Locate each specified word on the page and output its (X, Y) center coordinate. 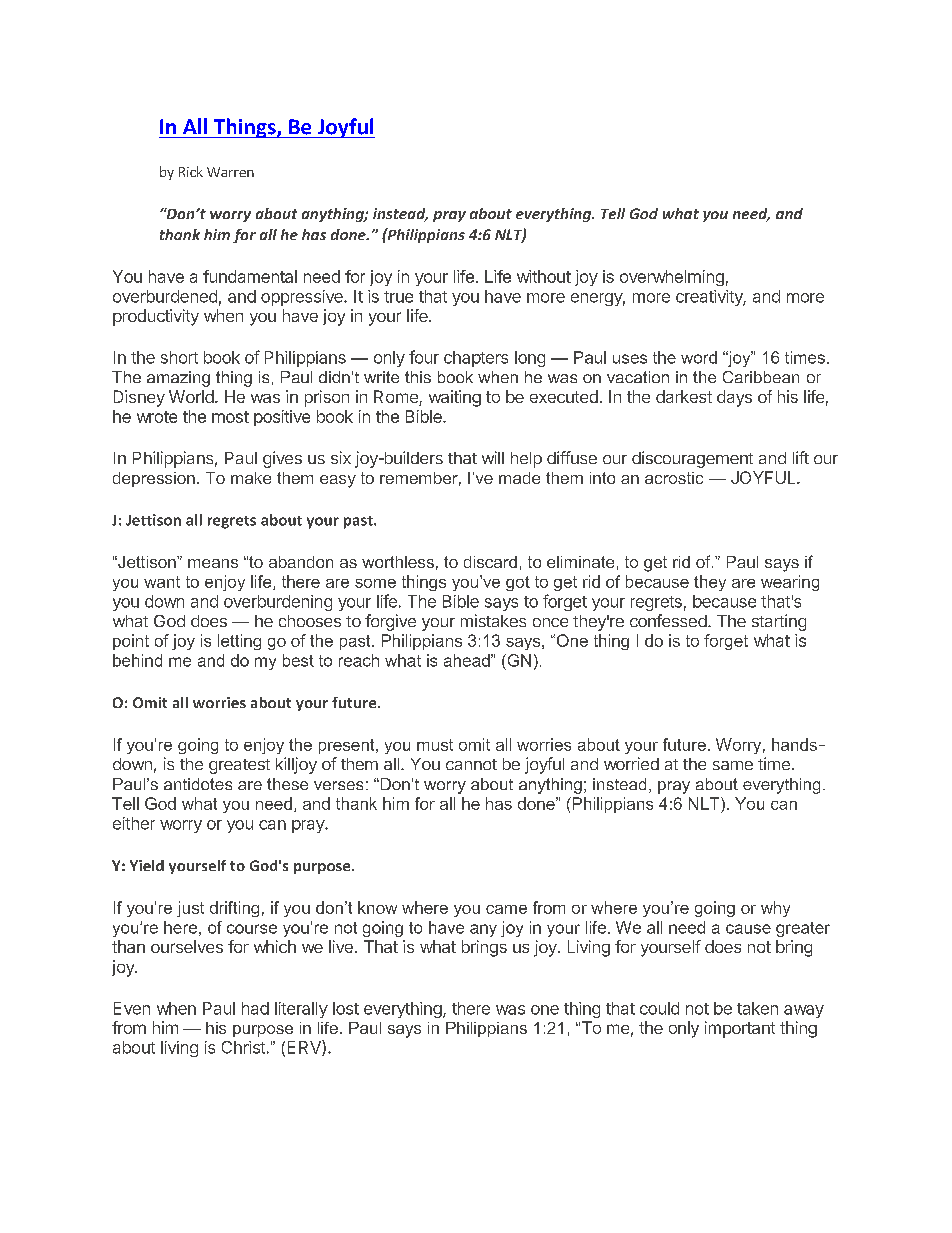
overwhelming (672, 278)
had (255, 1008)
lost (346, 1008)
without (544, 276)
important (740, 1029)
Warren (230, 172)
